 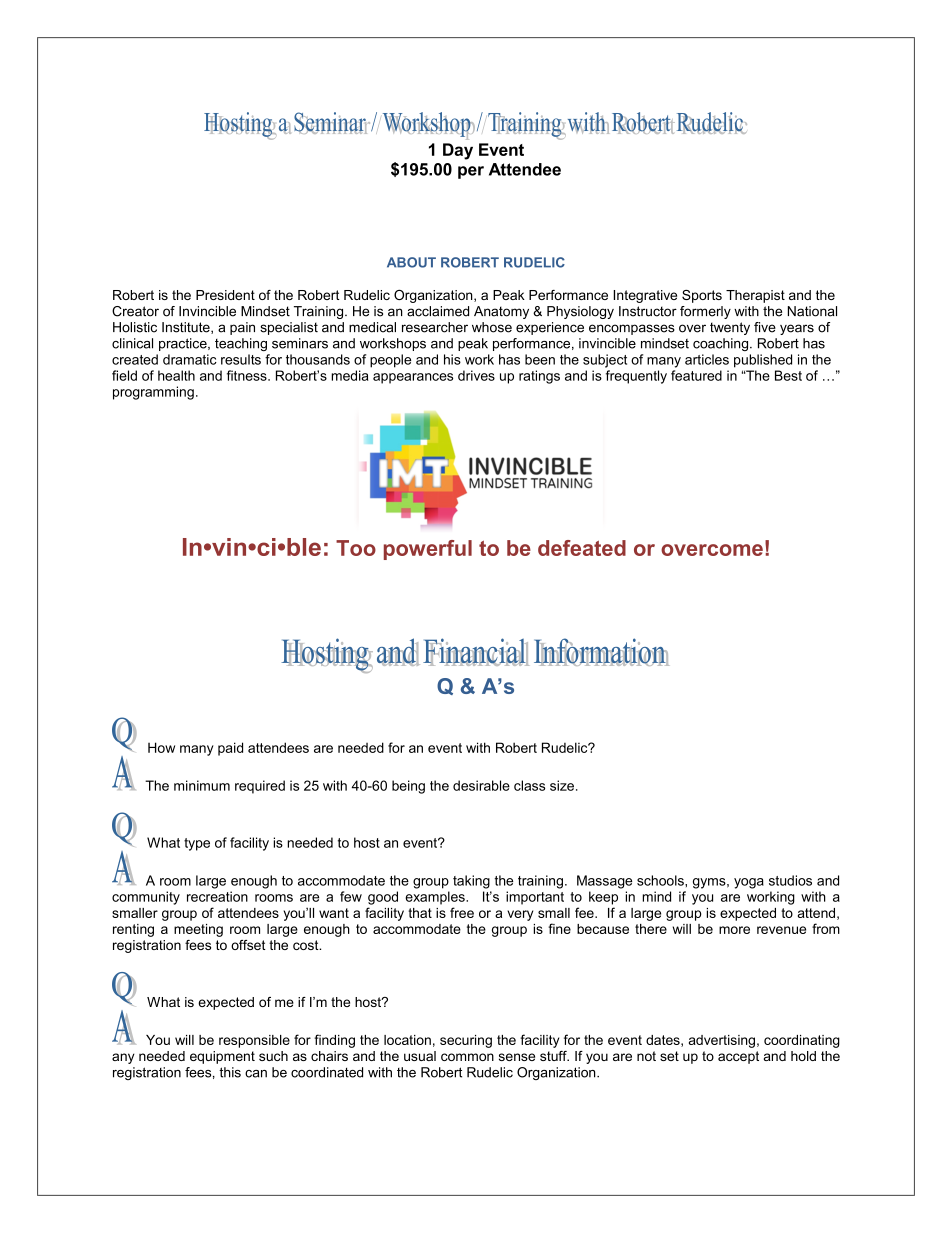 I want to click on President, so click(x=225, y=295).
